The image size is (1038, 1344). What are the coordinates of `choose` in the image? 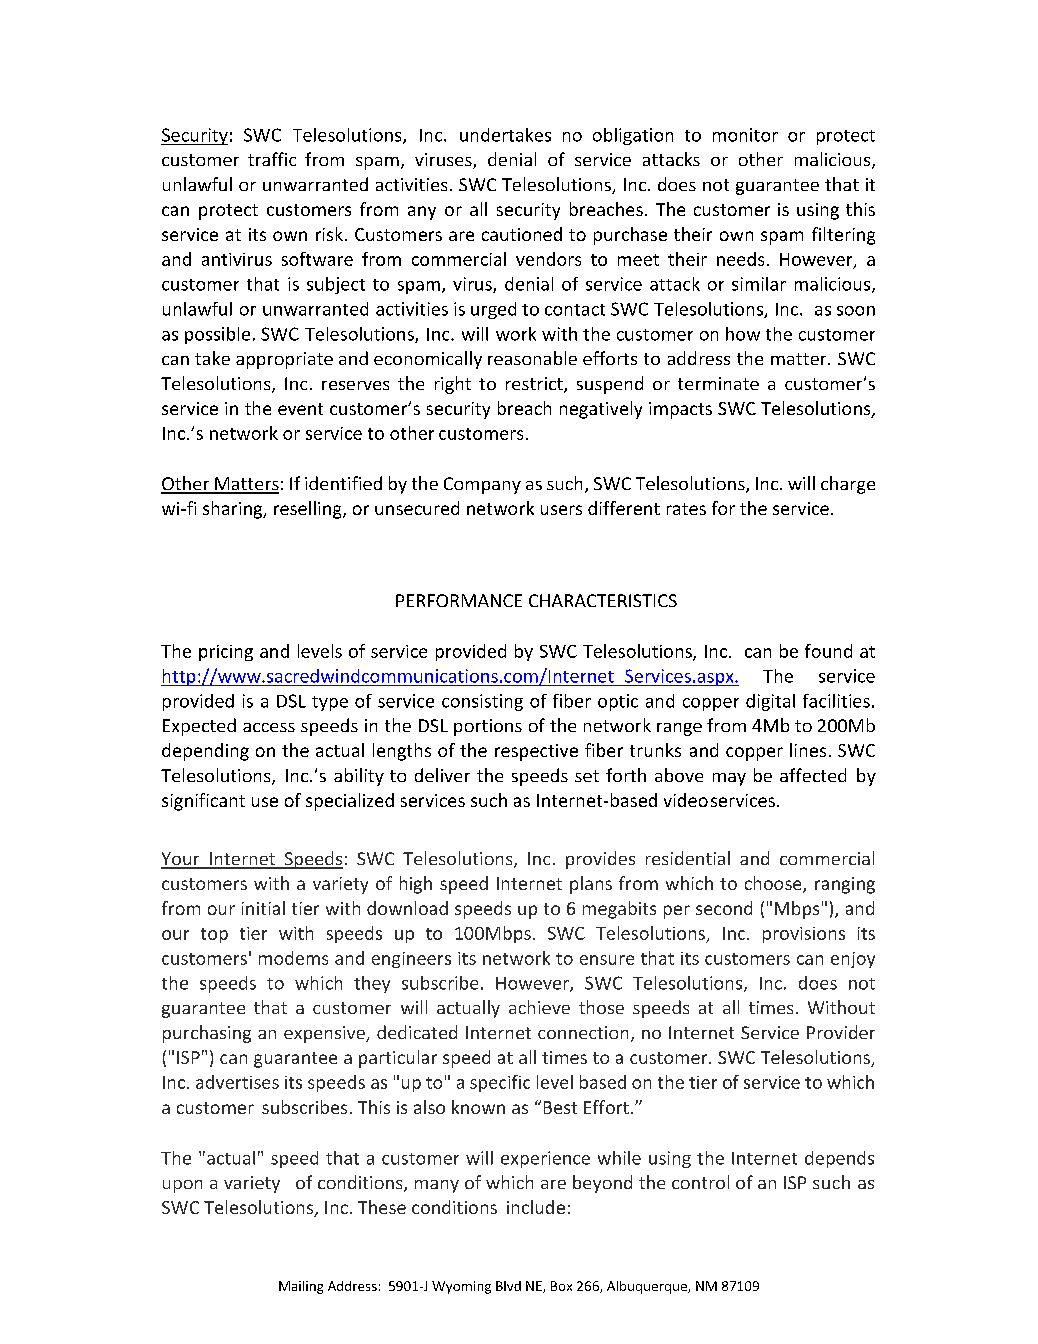 It's located at (774, 884).
